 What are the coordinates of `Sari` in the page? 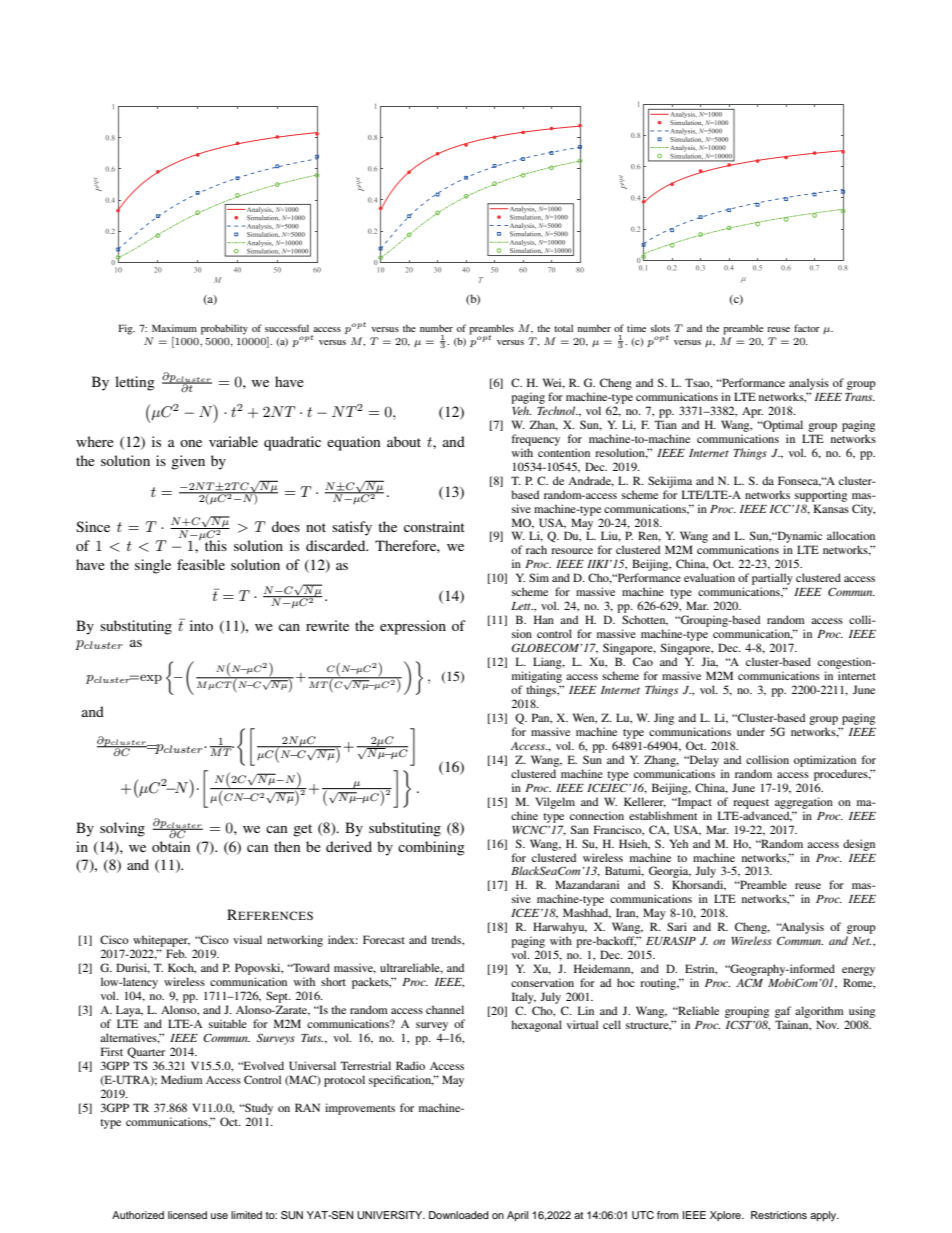 It's located at (677, 926).
